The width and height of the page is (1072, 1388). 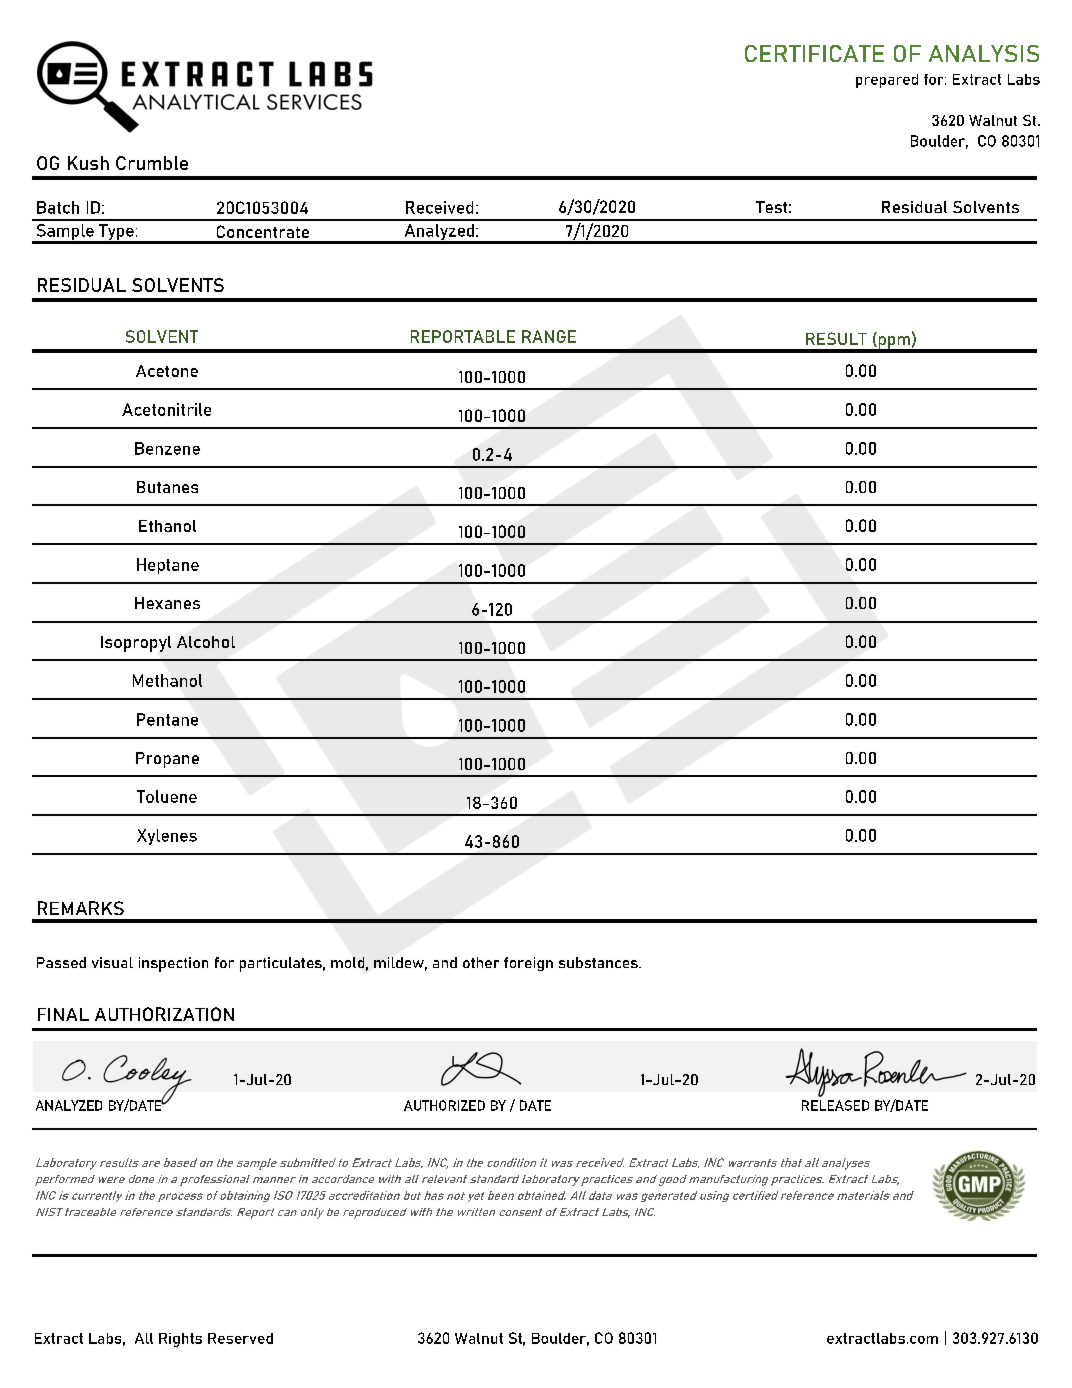 I want to click on prepared, so click(x=887, y=81).
